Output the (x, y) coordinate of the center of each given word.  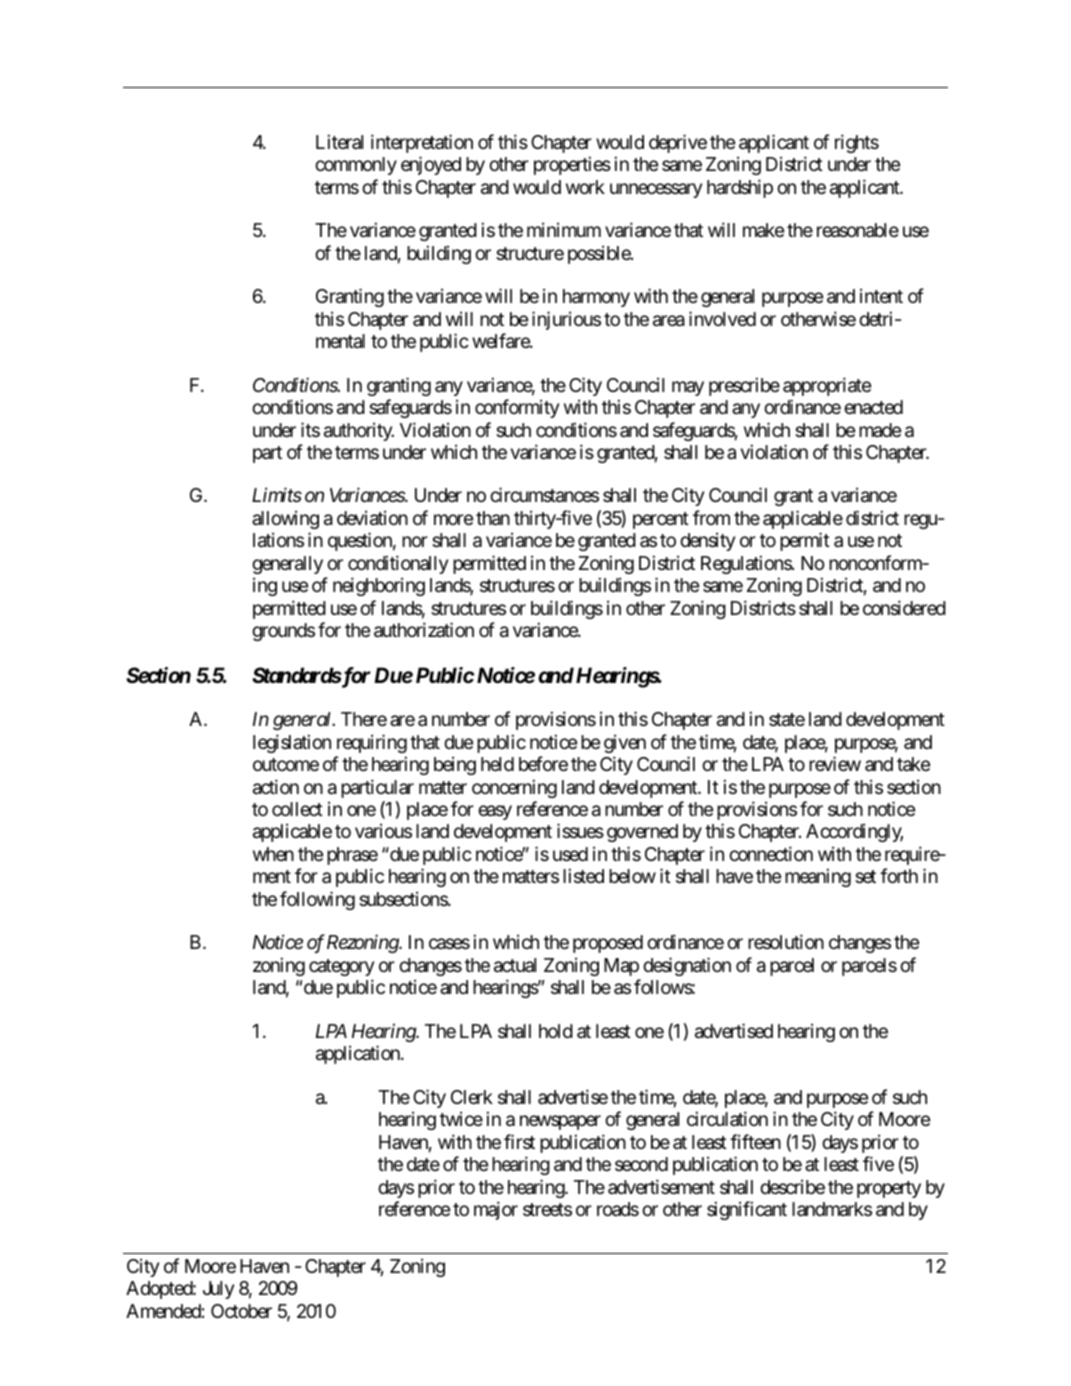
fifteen (755, 1141)
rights (857, 143)
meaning (818, 877)
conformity (517, 408)
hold (556, 1031)
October (241, 1311)
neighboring (379, 586)
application (359, 1054)
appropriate (827, 386)
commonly (356, 166)
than (493, 518)
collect (297, 809)
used (570, 854)
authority (359, 432)
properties (572, 165)
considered (904, 607)
